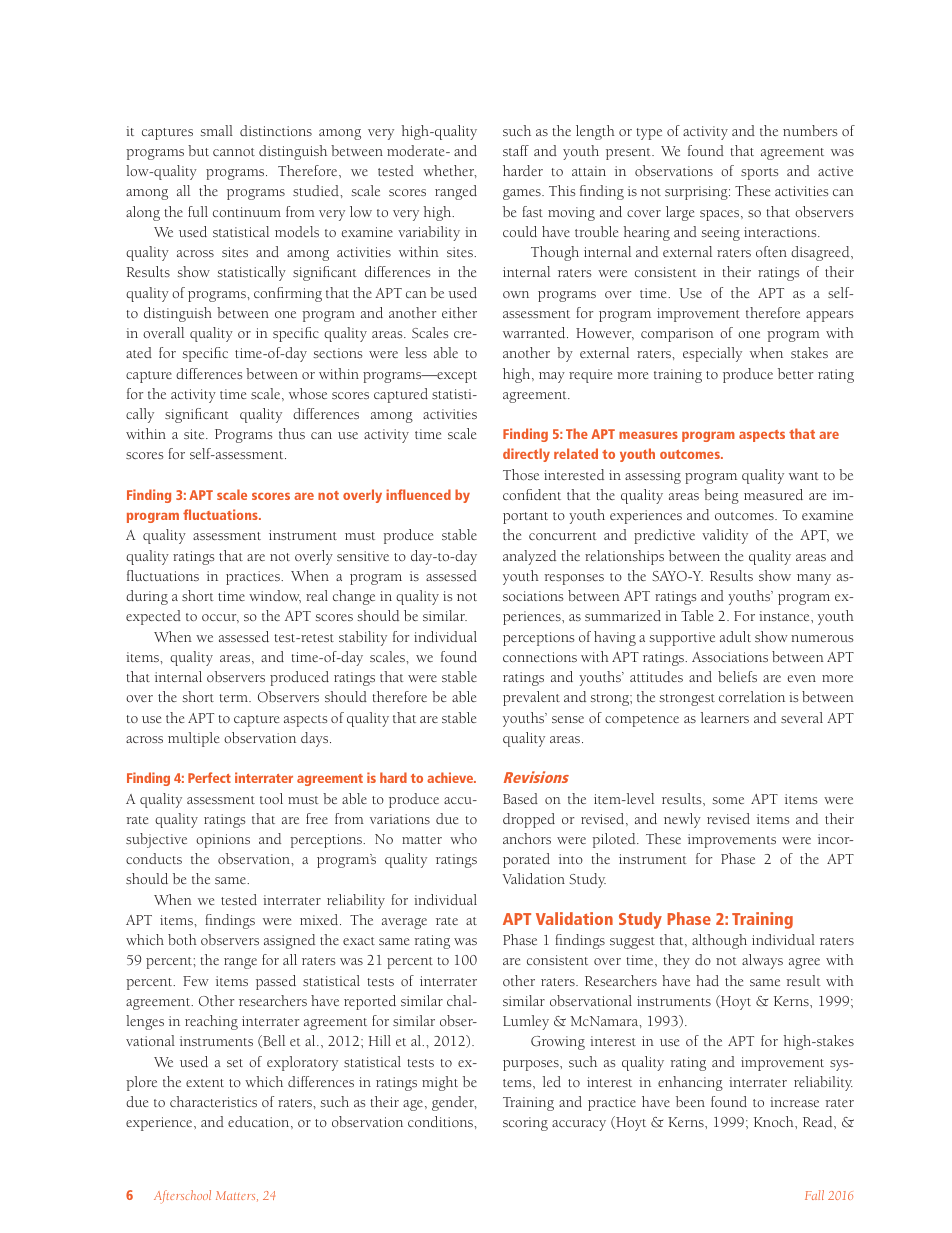 The width and height of the screenshot is (952, 1233). What do you see at coordinates (795, 373) in the screenshot?
I see `better` at bounding box center [795, 373].
